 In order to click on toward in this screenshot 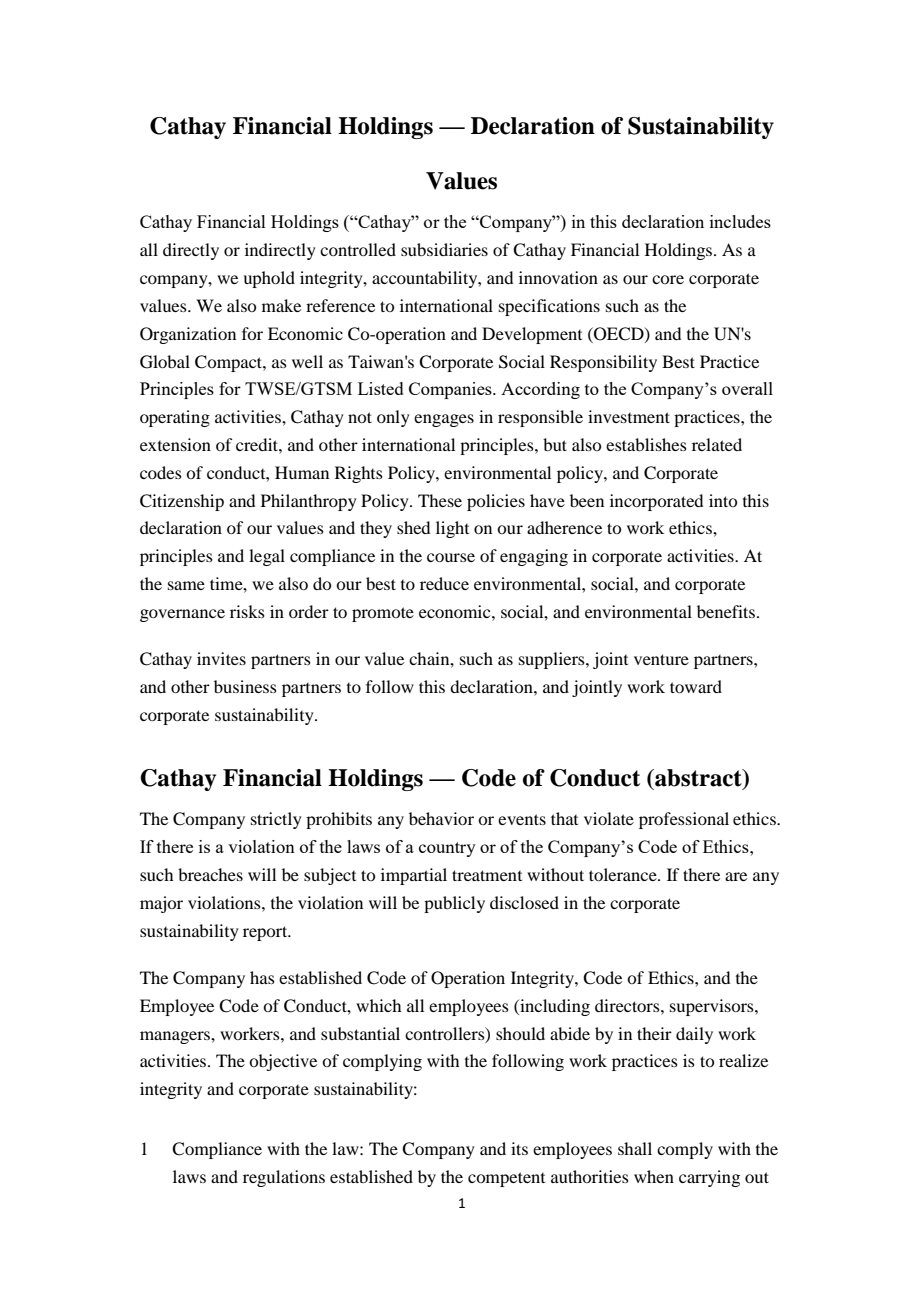, I will do `click(696, 686)`.
